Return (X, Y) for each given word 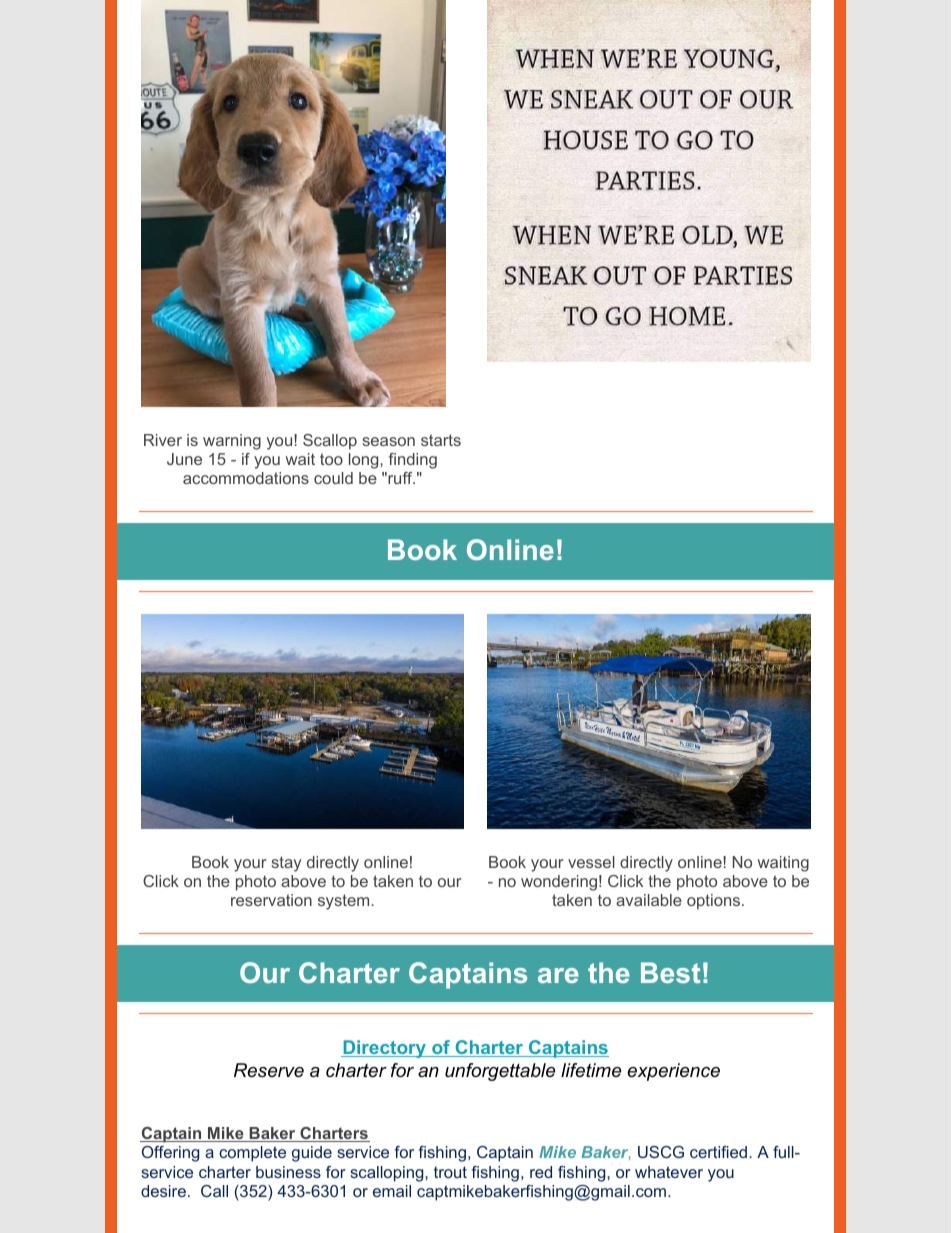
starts (441, 440)
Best (670, 972)
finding (413, 461)
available (649, 900)
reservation (271, 900)
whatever (669, 1172)
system (343, 902)
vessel (591, 862)
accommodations (246, 478)
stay (286, 864)
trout (450, 1172)
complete (252, 1154)
